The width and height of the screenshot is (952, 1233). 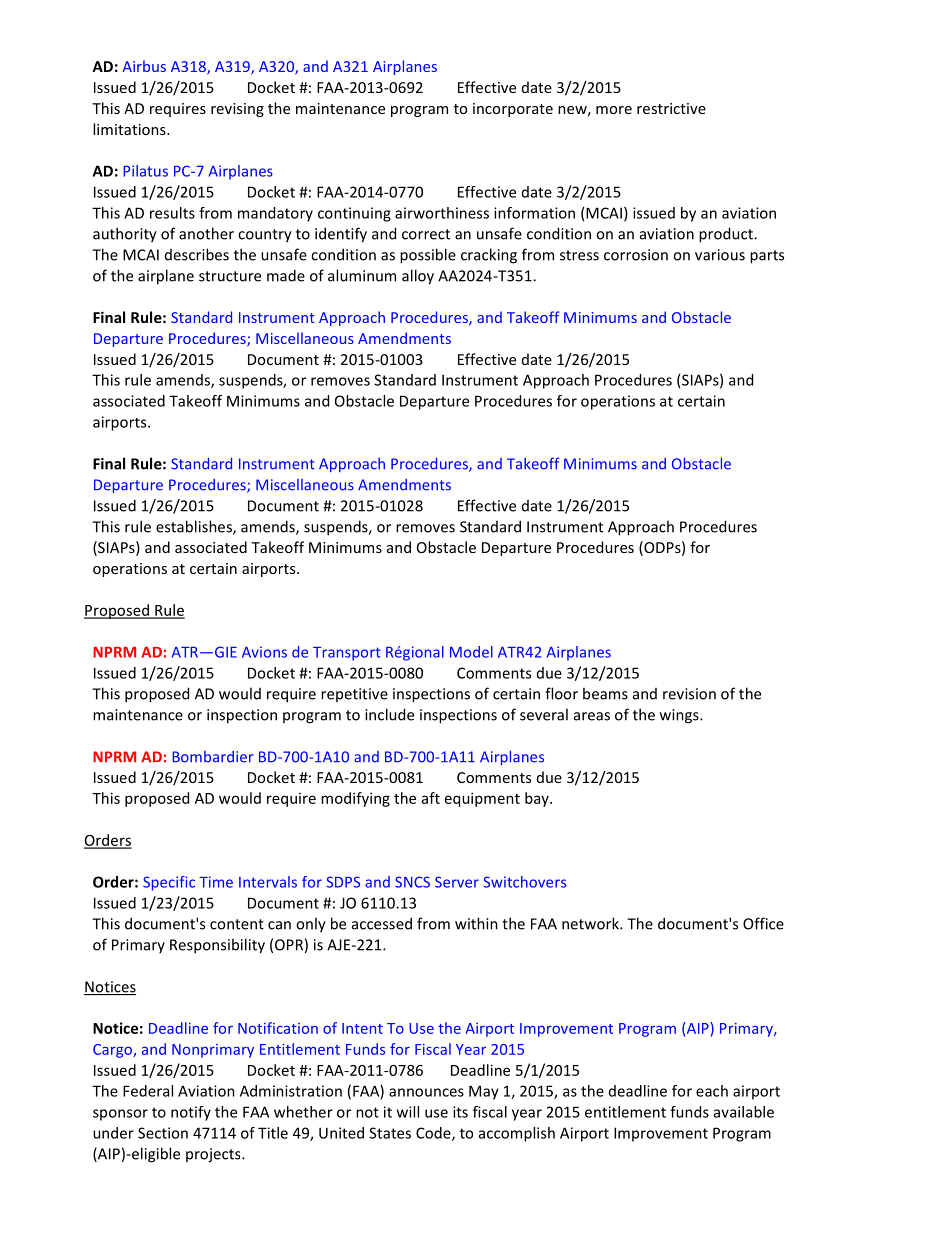 What do you see at coordinates (471, 652) in the screenshot?
I see `Model` at bounding box center [471, 652].
